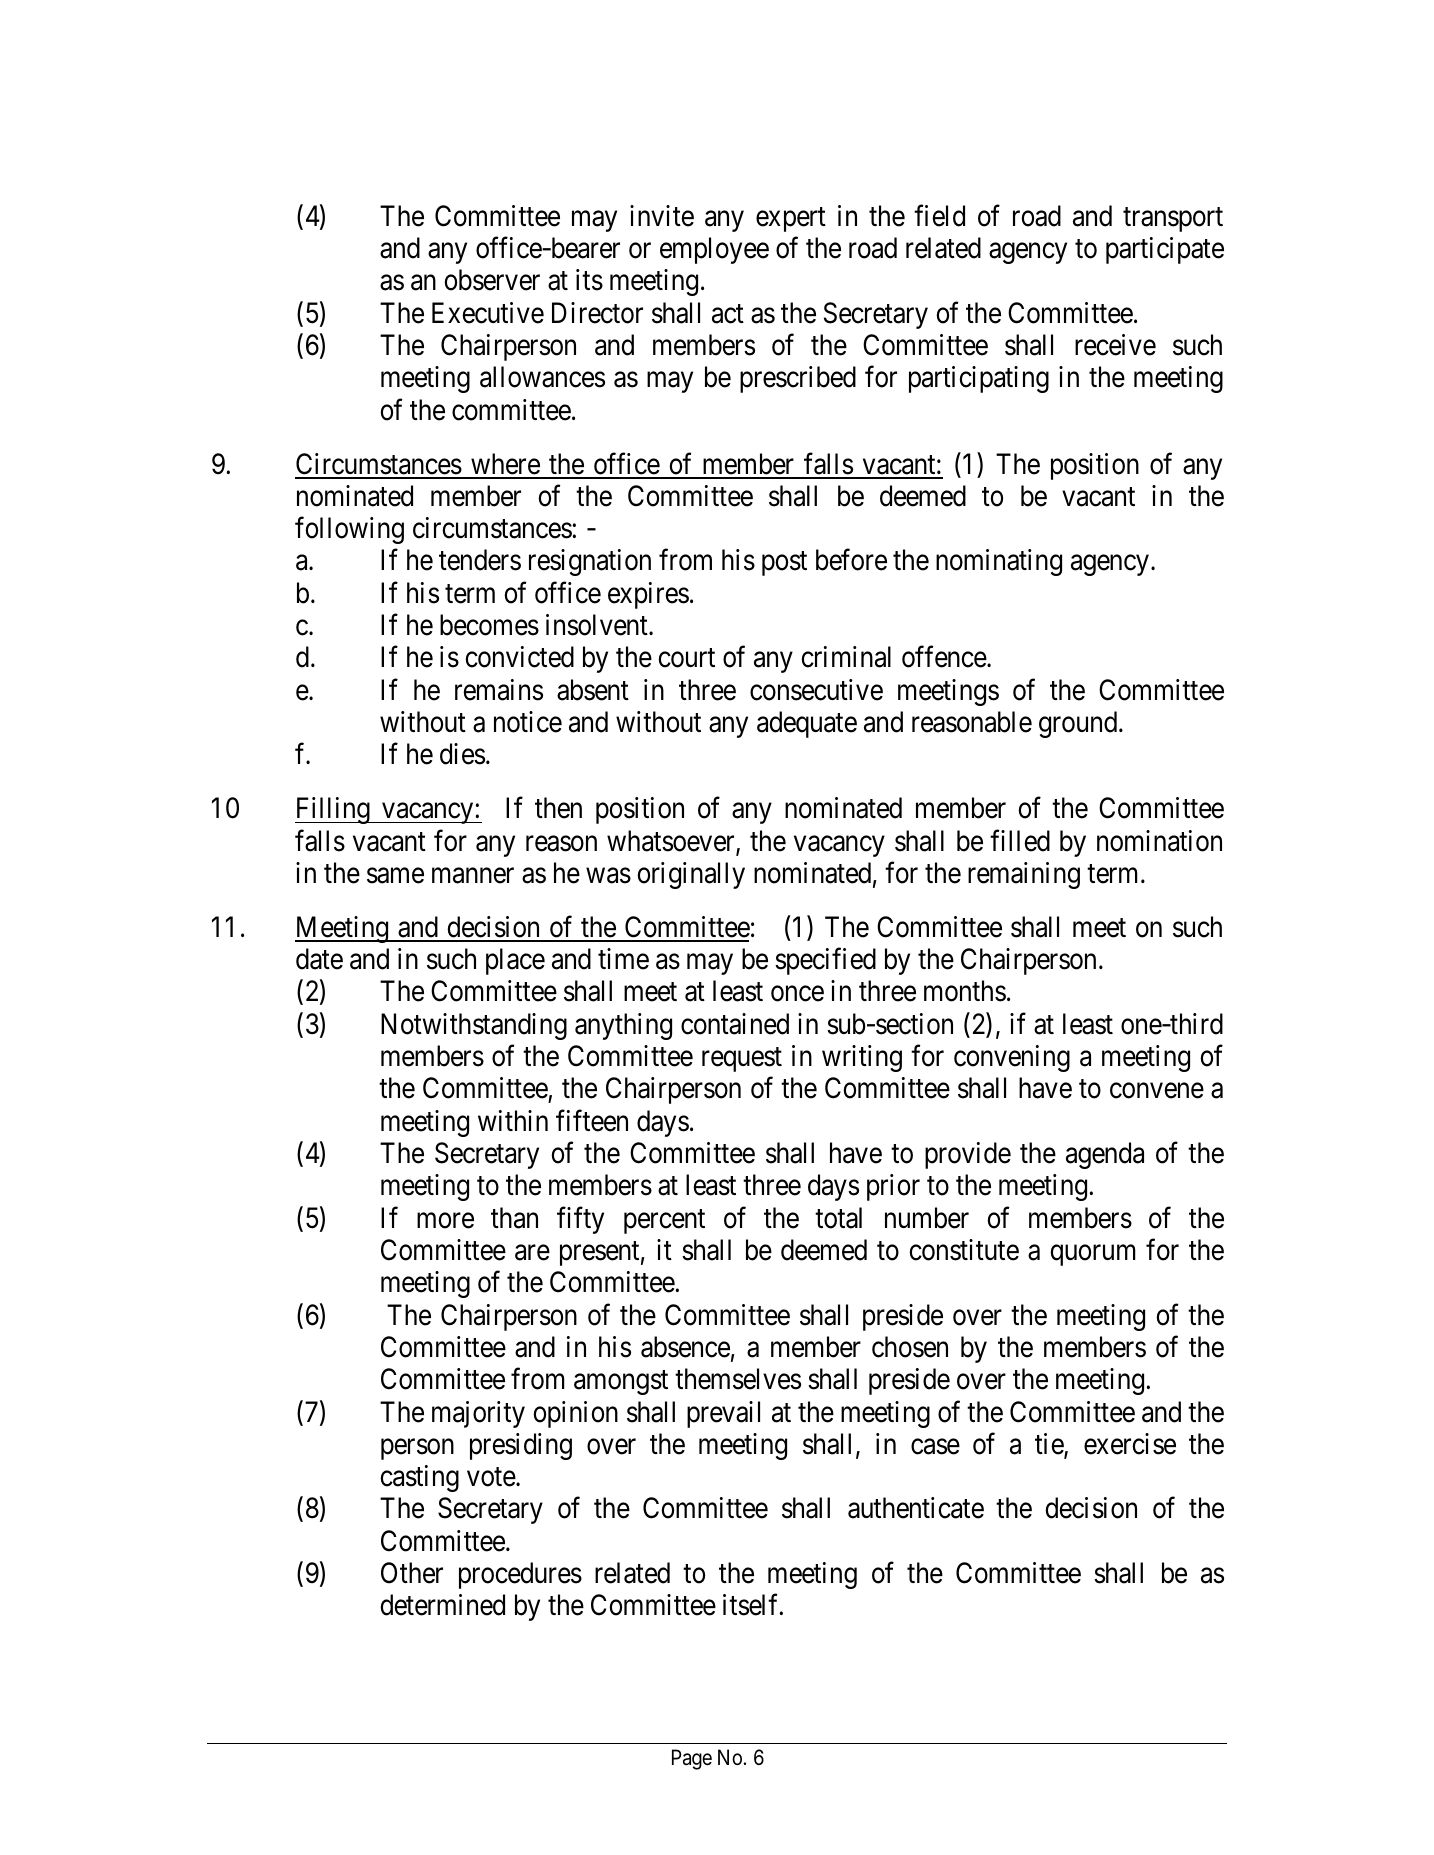 This screenshot has width=1434, height=1855. I want to click on following, so click(349, 530).
